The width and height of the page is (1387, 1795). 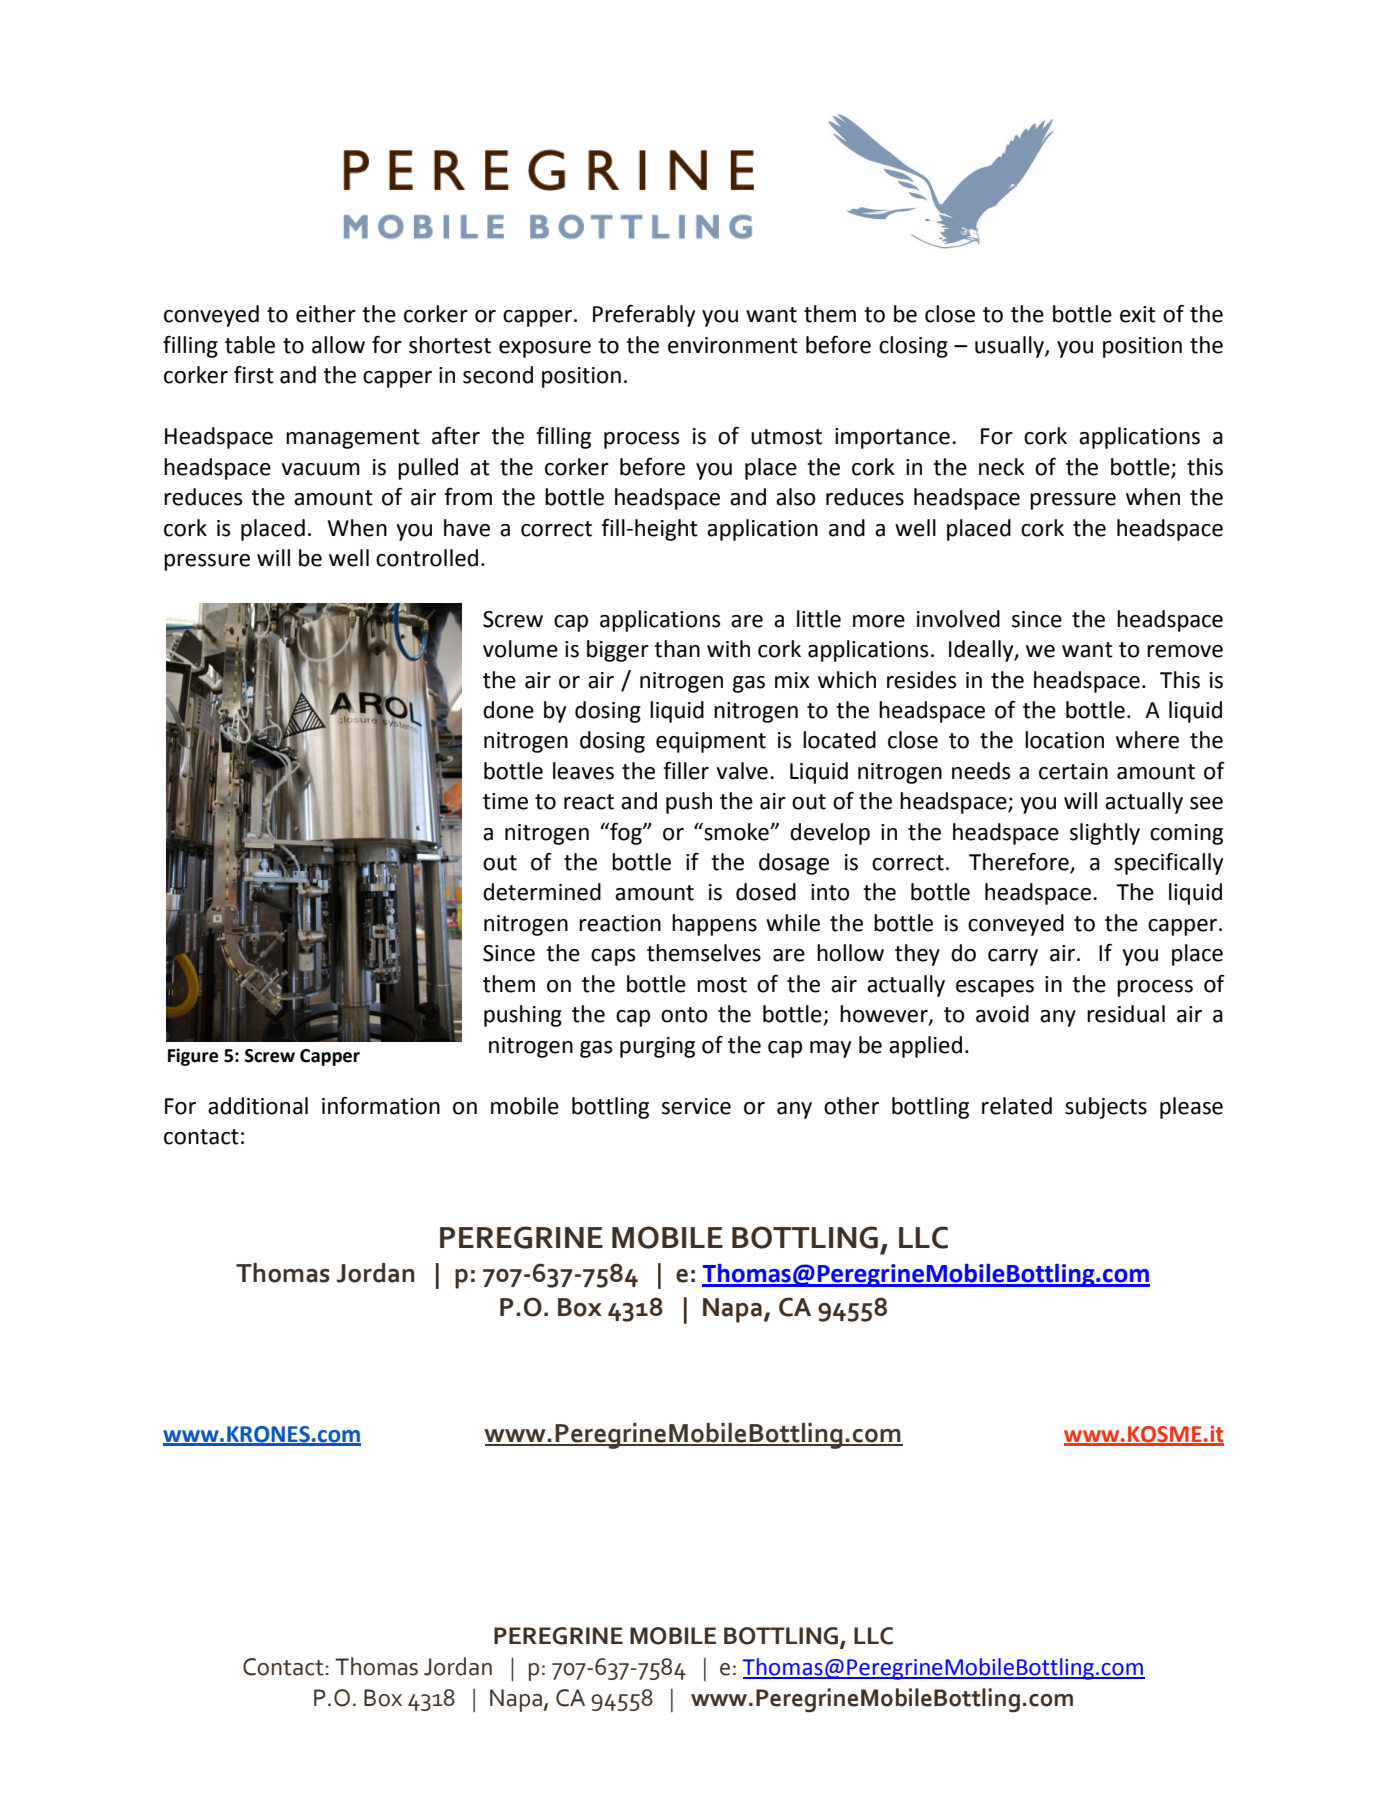 What do you see at coordinates (1064, 740) in the page?
I see `location` at bounding box center [1064, 740].
